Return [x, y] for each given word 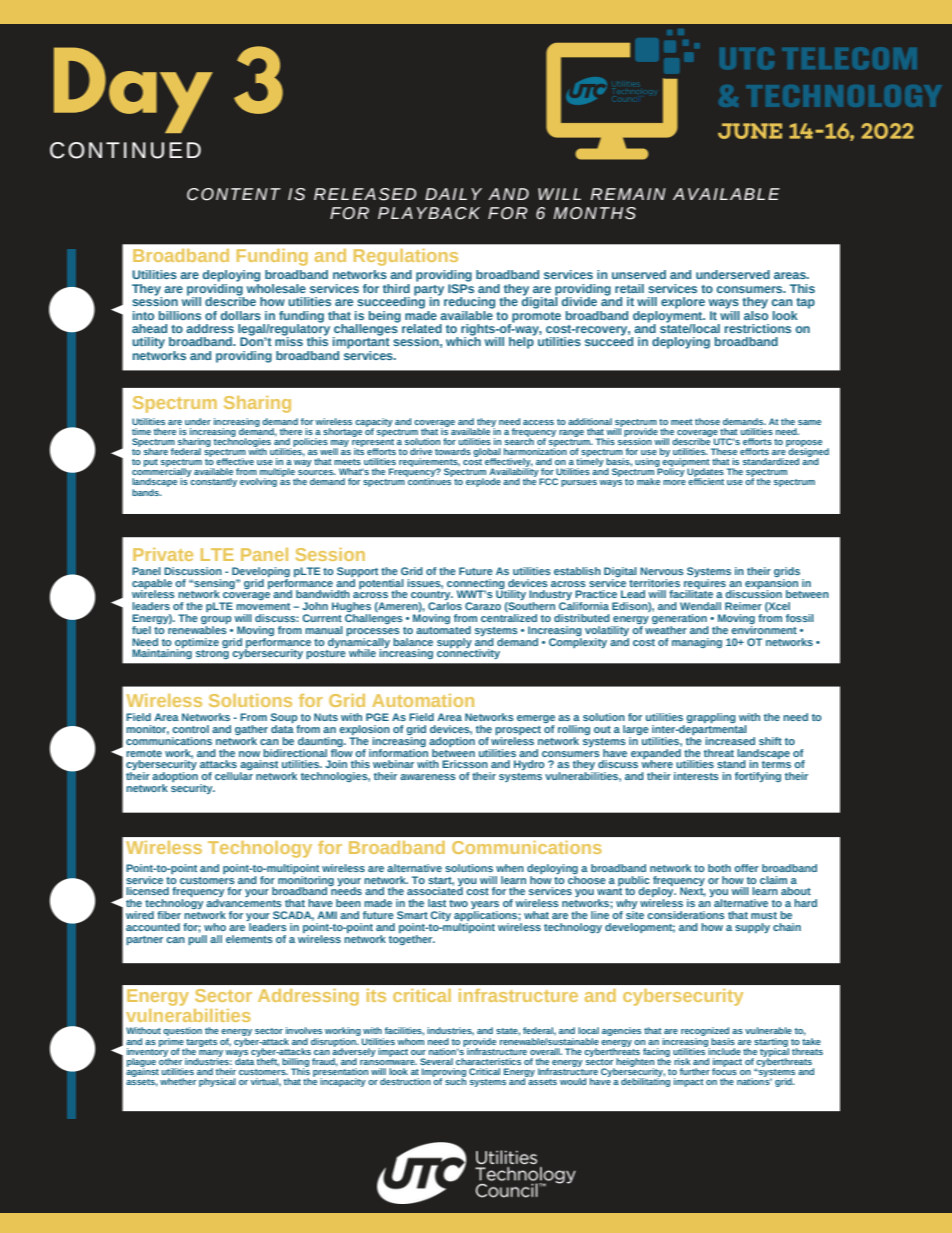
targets [201, 1044]
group [216, 621]
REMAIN [628, 194]
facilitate [691, 593]
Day [133, 90]
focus [724, 1070]
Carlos [445, 606]
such [455, 1080]
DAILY [453, 194]
